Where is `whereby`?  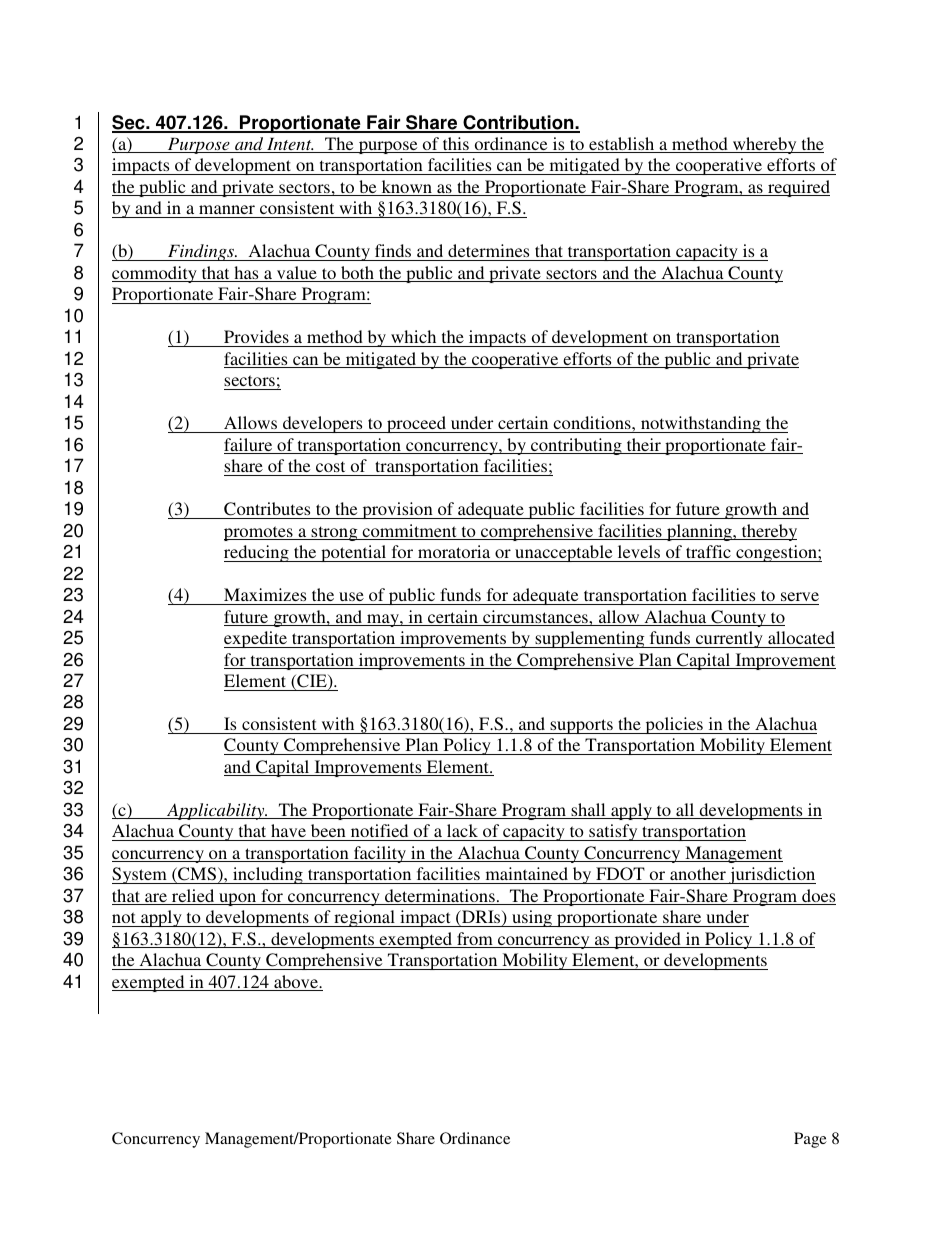
whereby is located at coordinates (765, 145).
